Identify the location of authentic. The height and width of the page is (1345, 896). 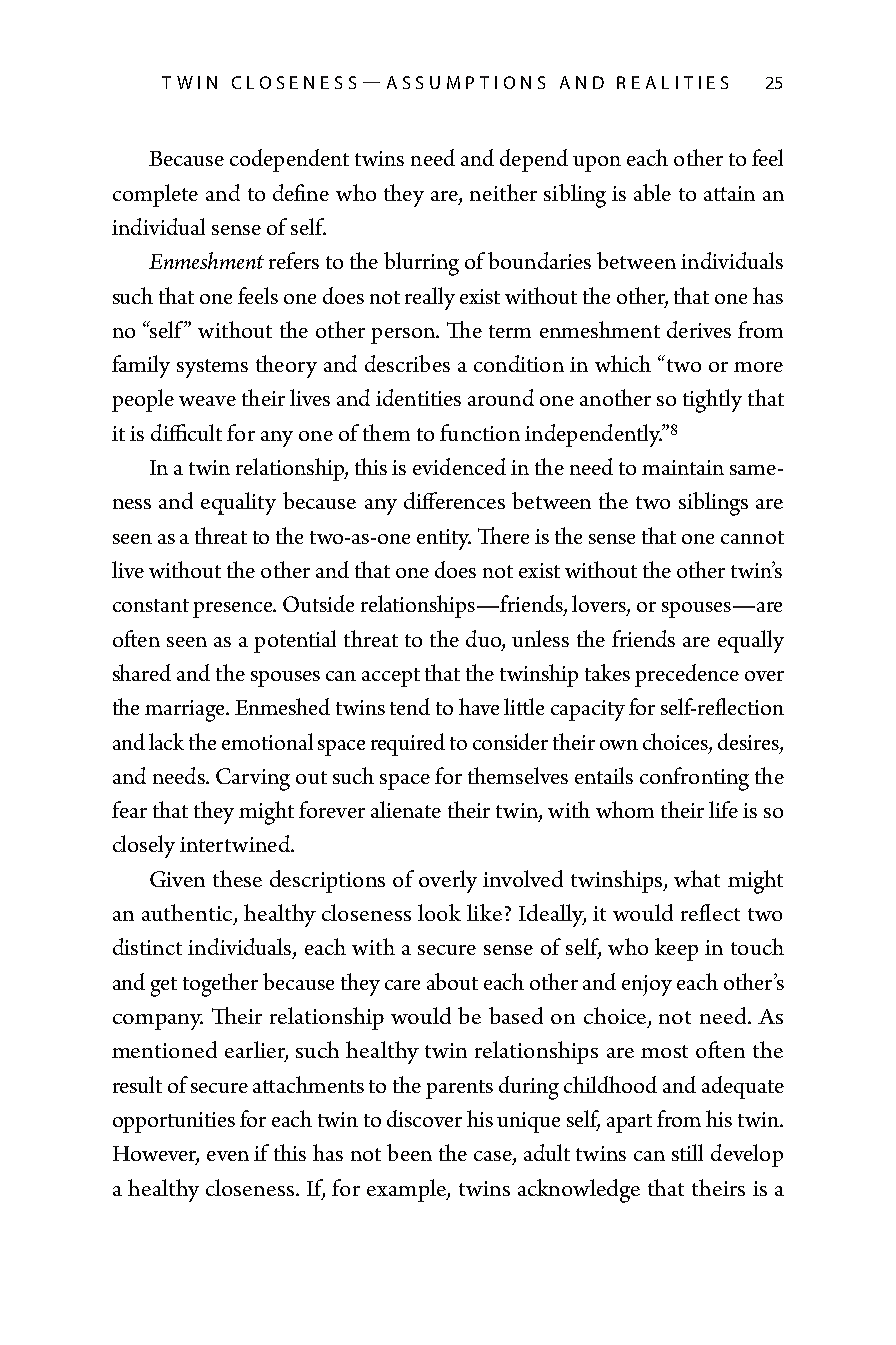
(188, 914).
